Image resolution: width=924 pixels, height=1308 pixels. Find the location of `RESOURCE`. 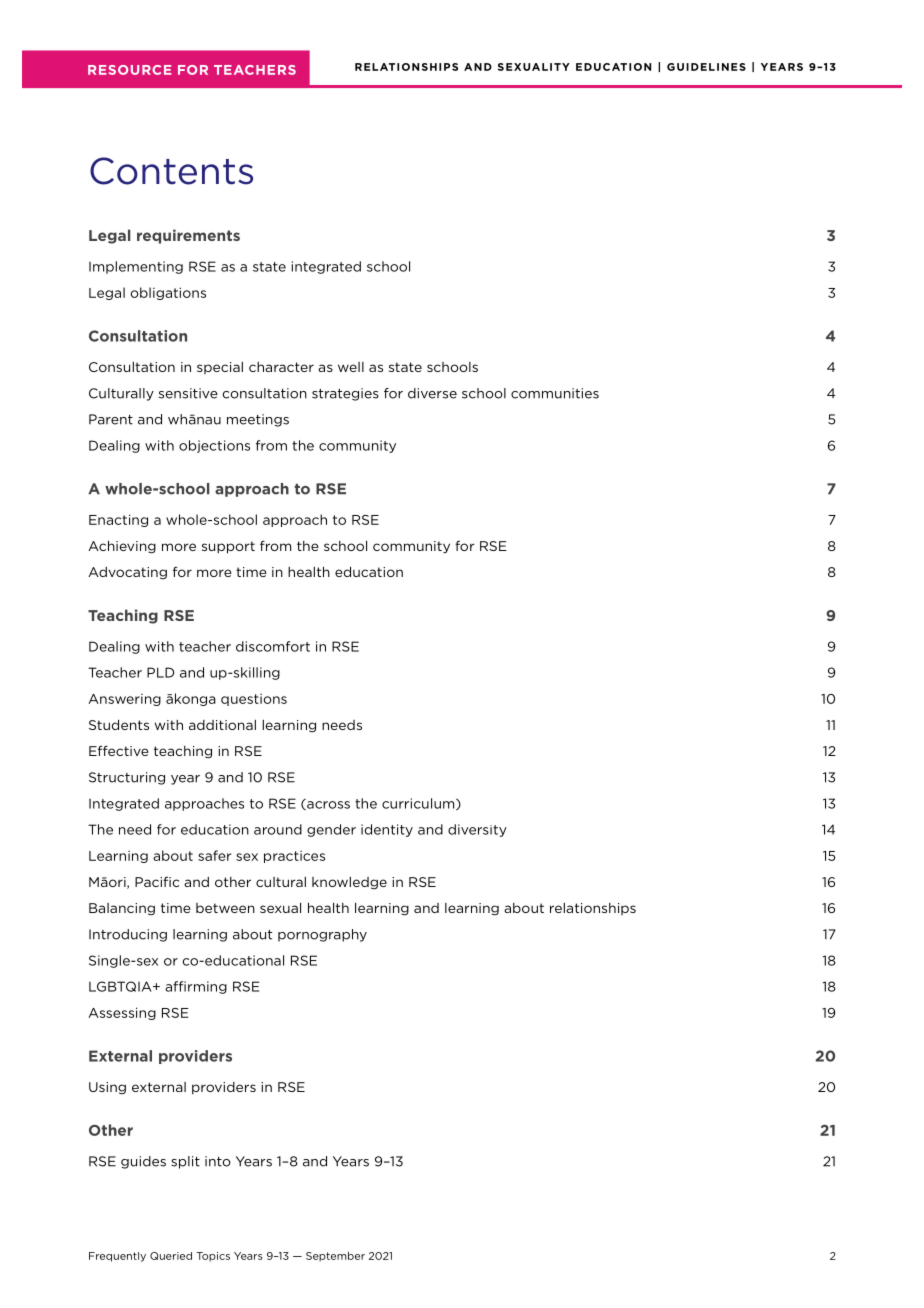

RESOURCE is located at coordinates (130, 70).
